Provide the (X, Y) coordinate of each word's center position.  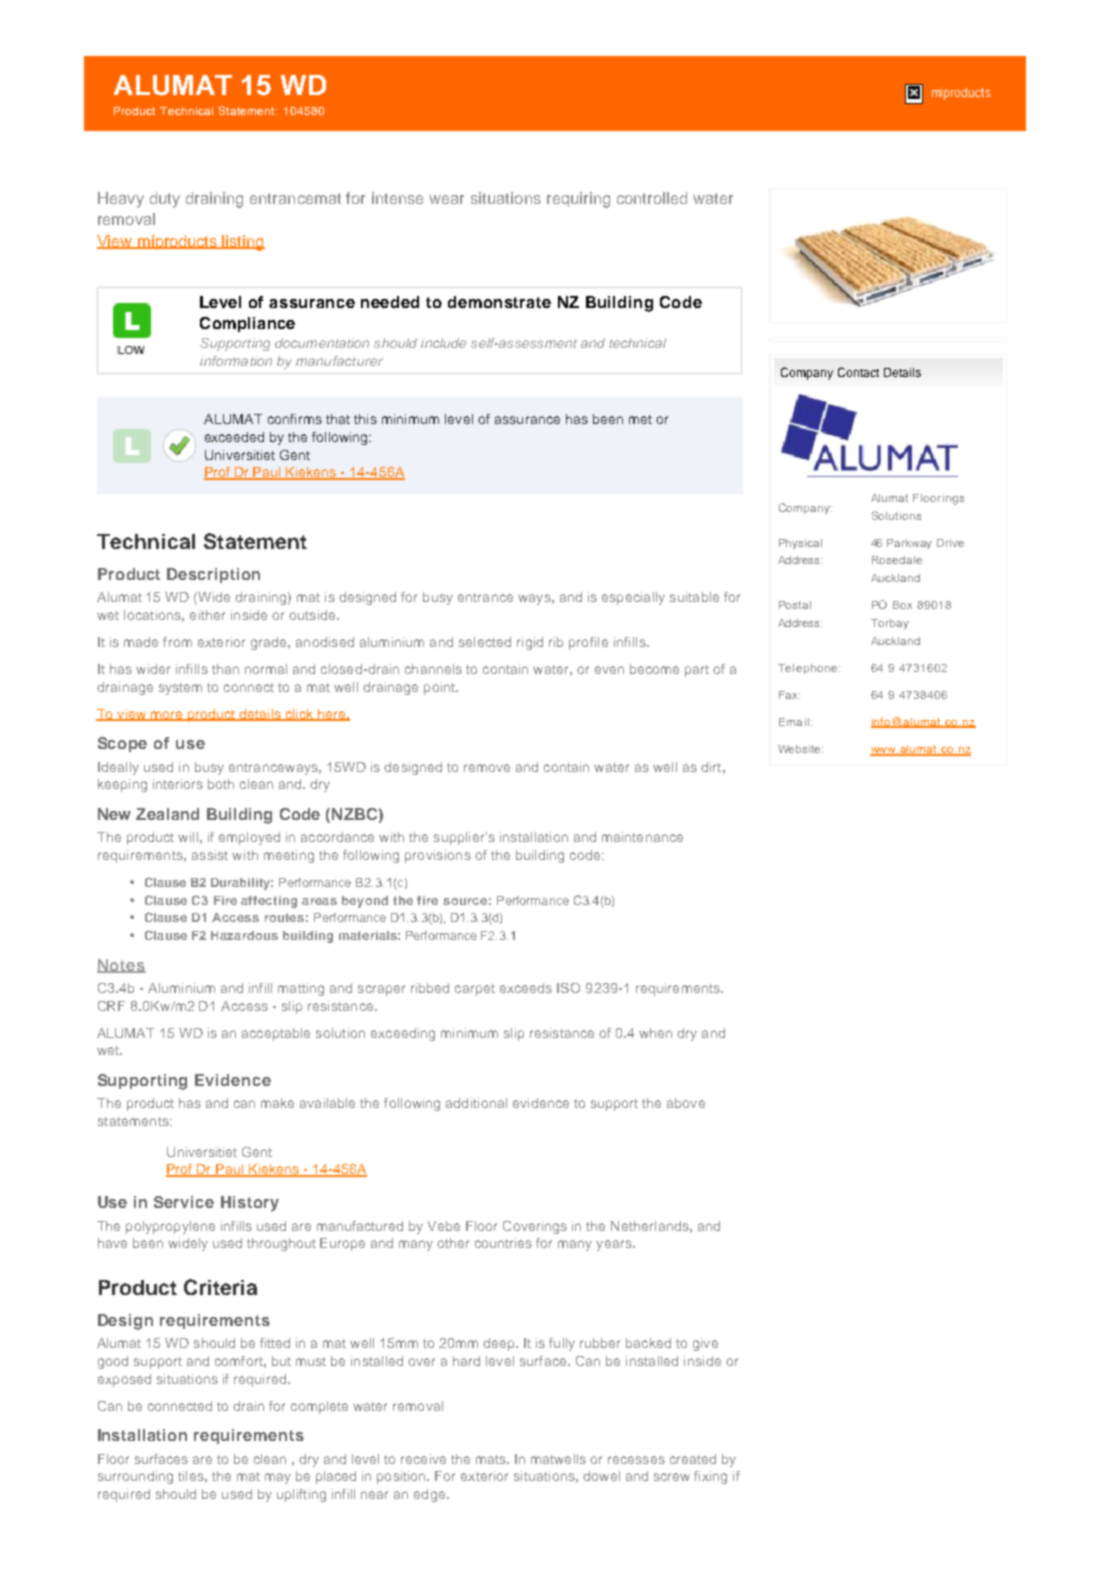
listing (243, 243)
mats (492, 1459)
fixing (710, 1477)
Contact (858, 372)
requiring (578, 200)
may (278, 1478)
